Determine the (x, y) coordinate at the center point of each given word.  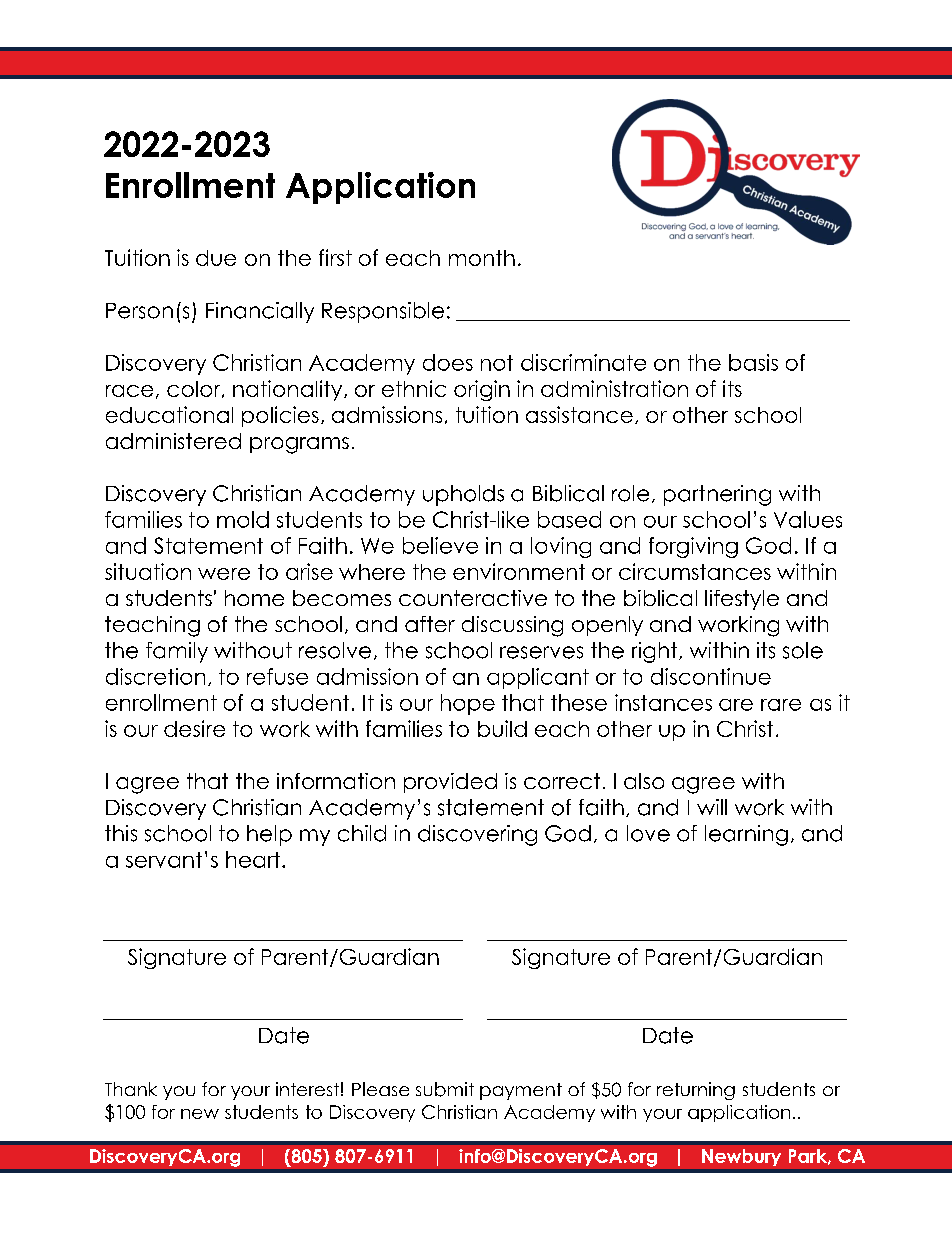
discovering (477, 835)
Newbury (741, 1157)
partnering (717, 495)
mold (243, 519)
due (216, 258)
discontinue (711, 676)
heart (254, 859)
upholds (463, 495)
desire (194, 728)
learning (746, 835)
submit (445, 1089)
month (482, 258)
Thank (131, 1089)
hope (468, 704)
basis (753, 362)
